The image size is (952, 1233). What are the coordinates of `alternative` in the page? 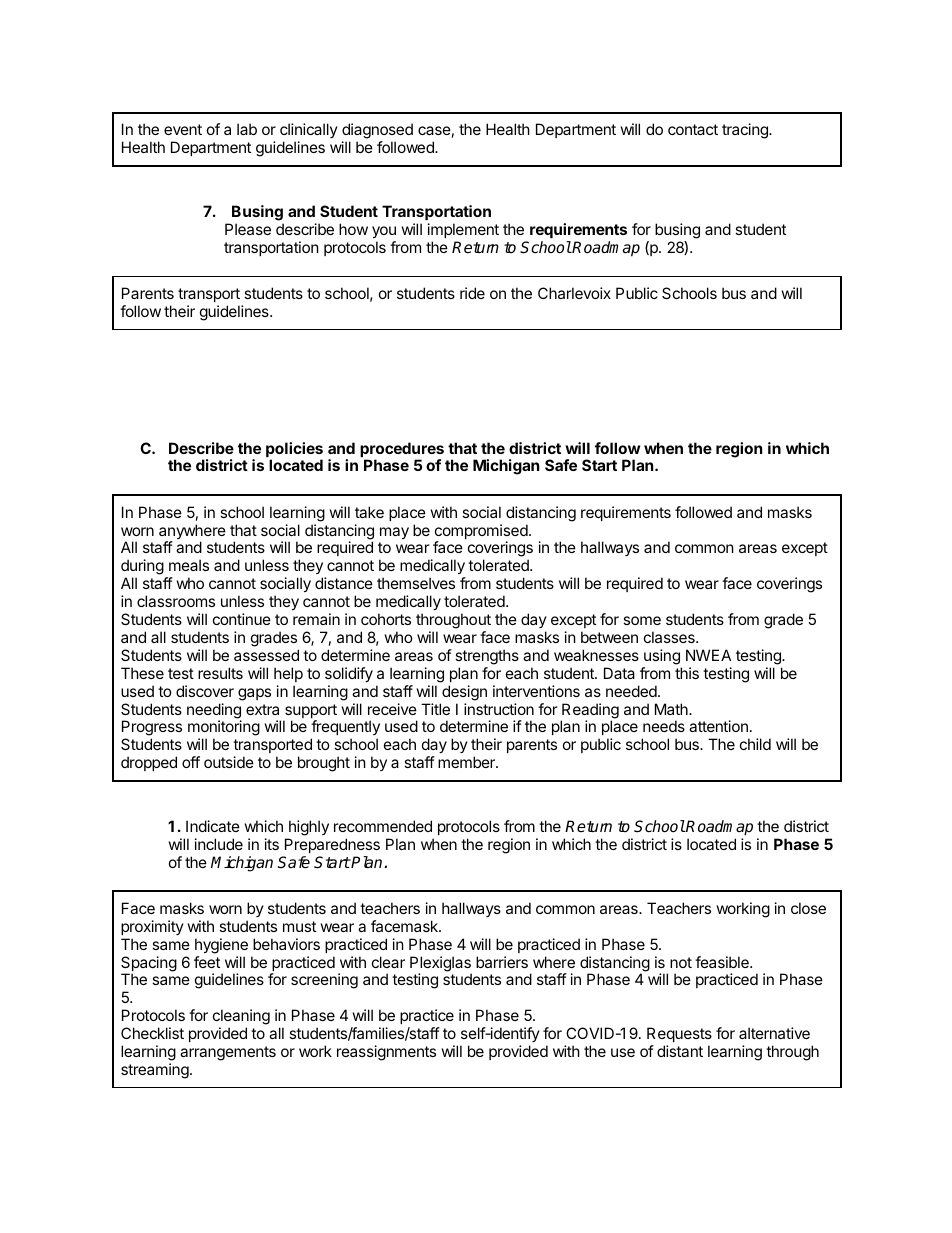 It's located at (774, 1033).
